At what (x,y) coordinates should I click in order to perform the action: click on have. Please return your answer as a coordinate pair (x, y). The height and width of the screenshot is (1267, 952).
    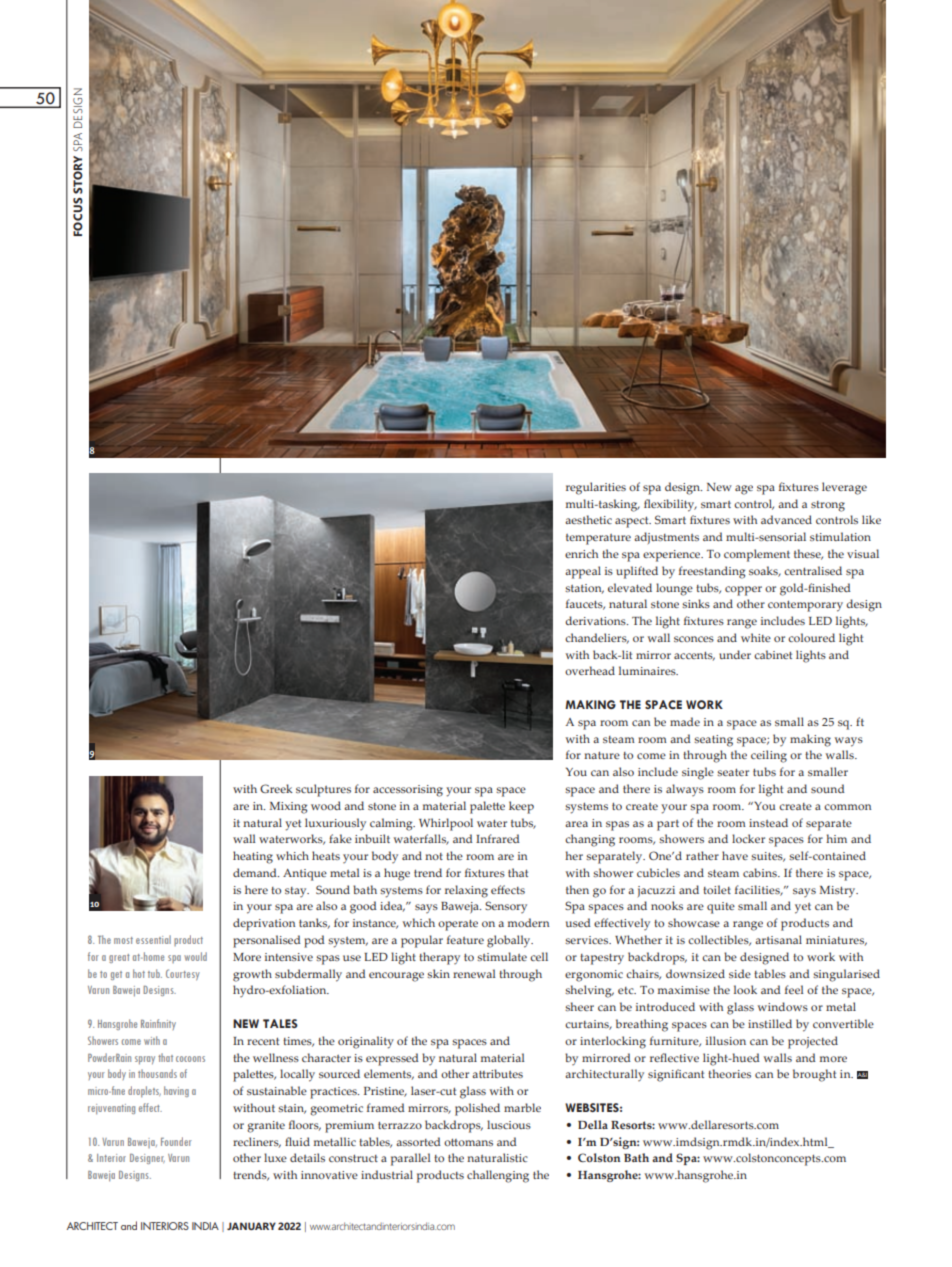
    Looking at the image, I should click on (735, 855).
